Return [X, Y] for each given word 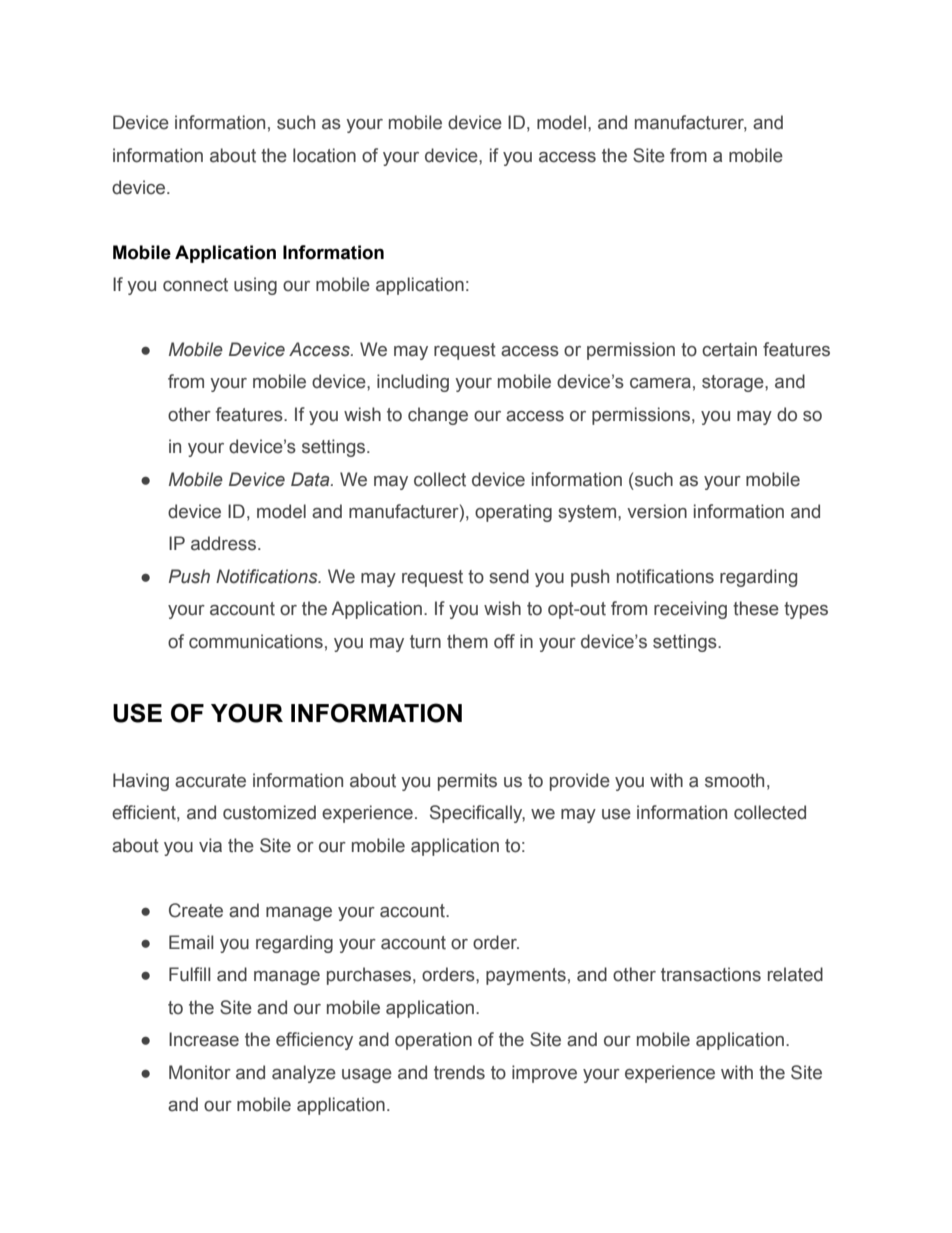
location [324, 155]
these [756, 608]
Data [311, 479]
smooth [734, 780]
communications [256, 641]
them [467, 641]
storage [734, 383]
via [210, 845]
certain [729, 349]
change [438, 416]
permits [467, 782]
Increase [204, 1039]
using [255, 286]
